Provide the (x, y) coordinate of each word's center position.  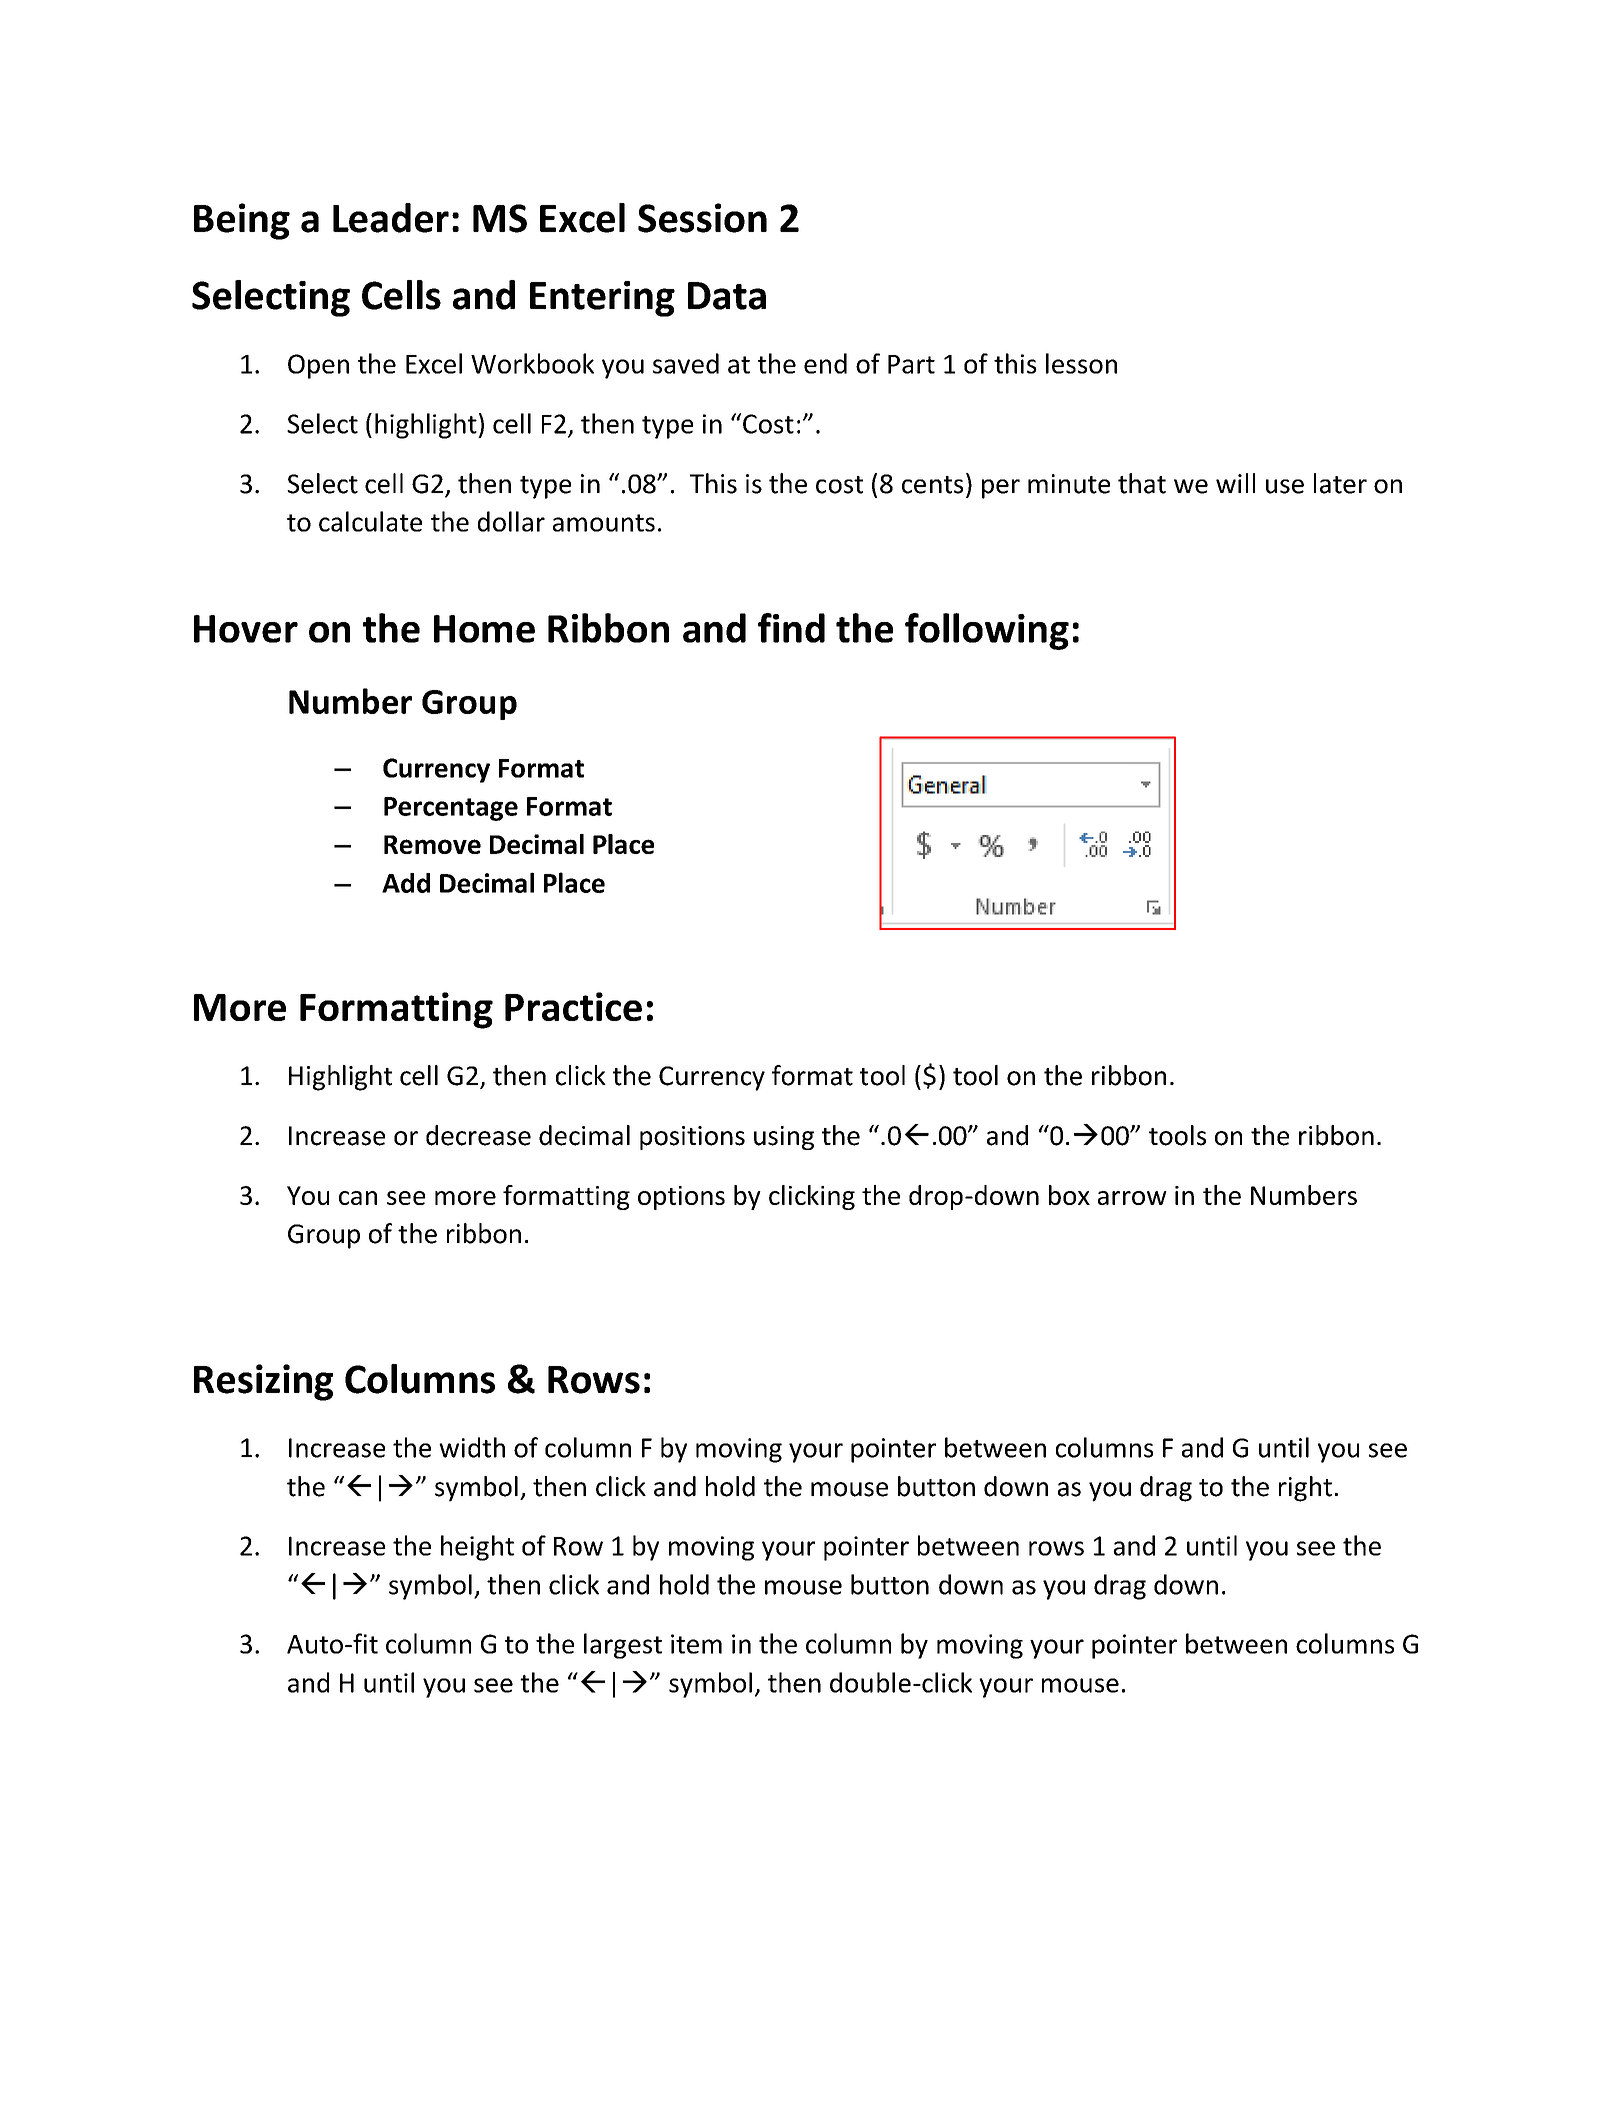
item (696, 1644)
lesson (1081, 363)
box (1069, 1195)
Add (406, 883)
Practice (573, 1006)
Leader (391, 218)
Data (727, 296)
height (477, 1548)
